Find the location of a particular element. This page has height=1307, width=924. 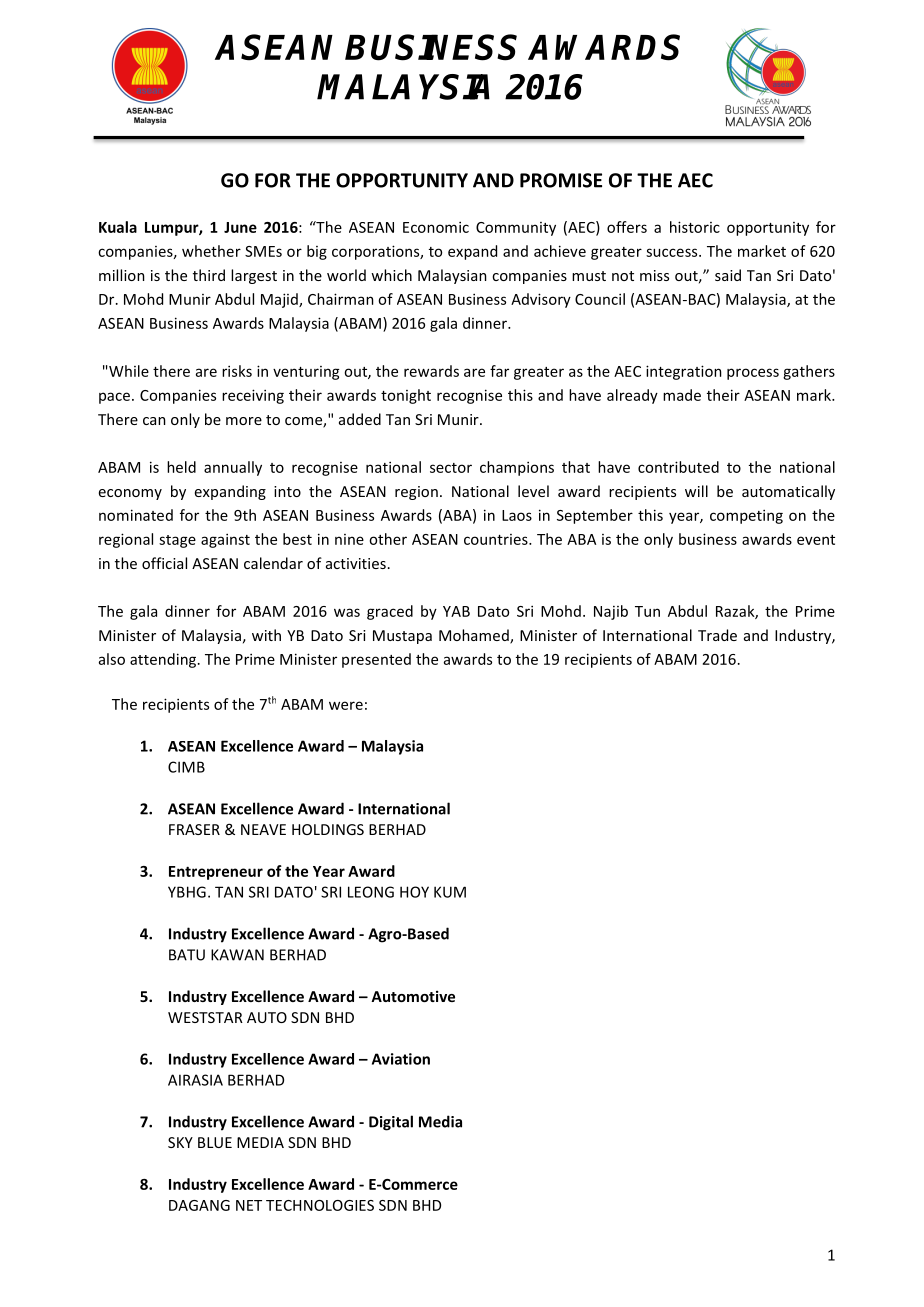

Digital is located at coordinates (391, 1123).
